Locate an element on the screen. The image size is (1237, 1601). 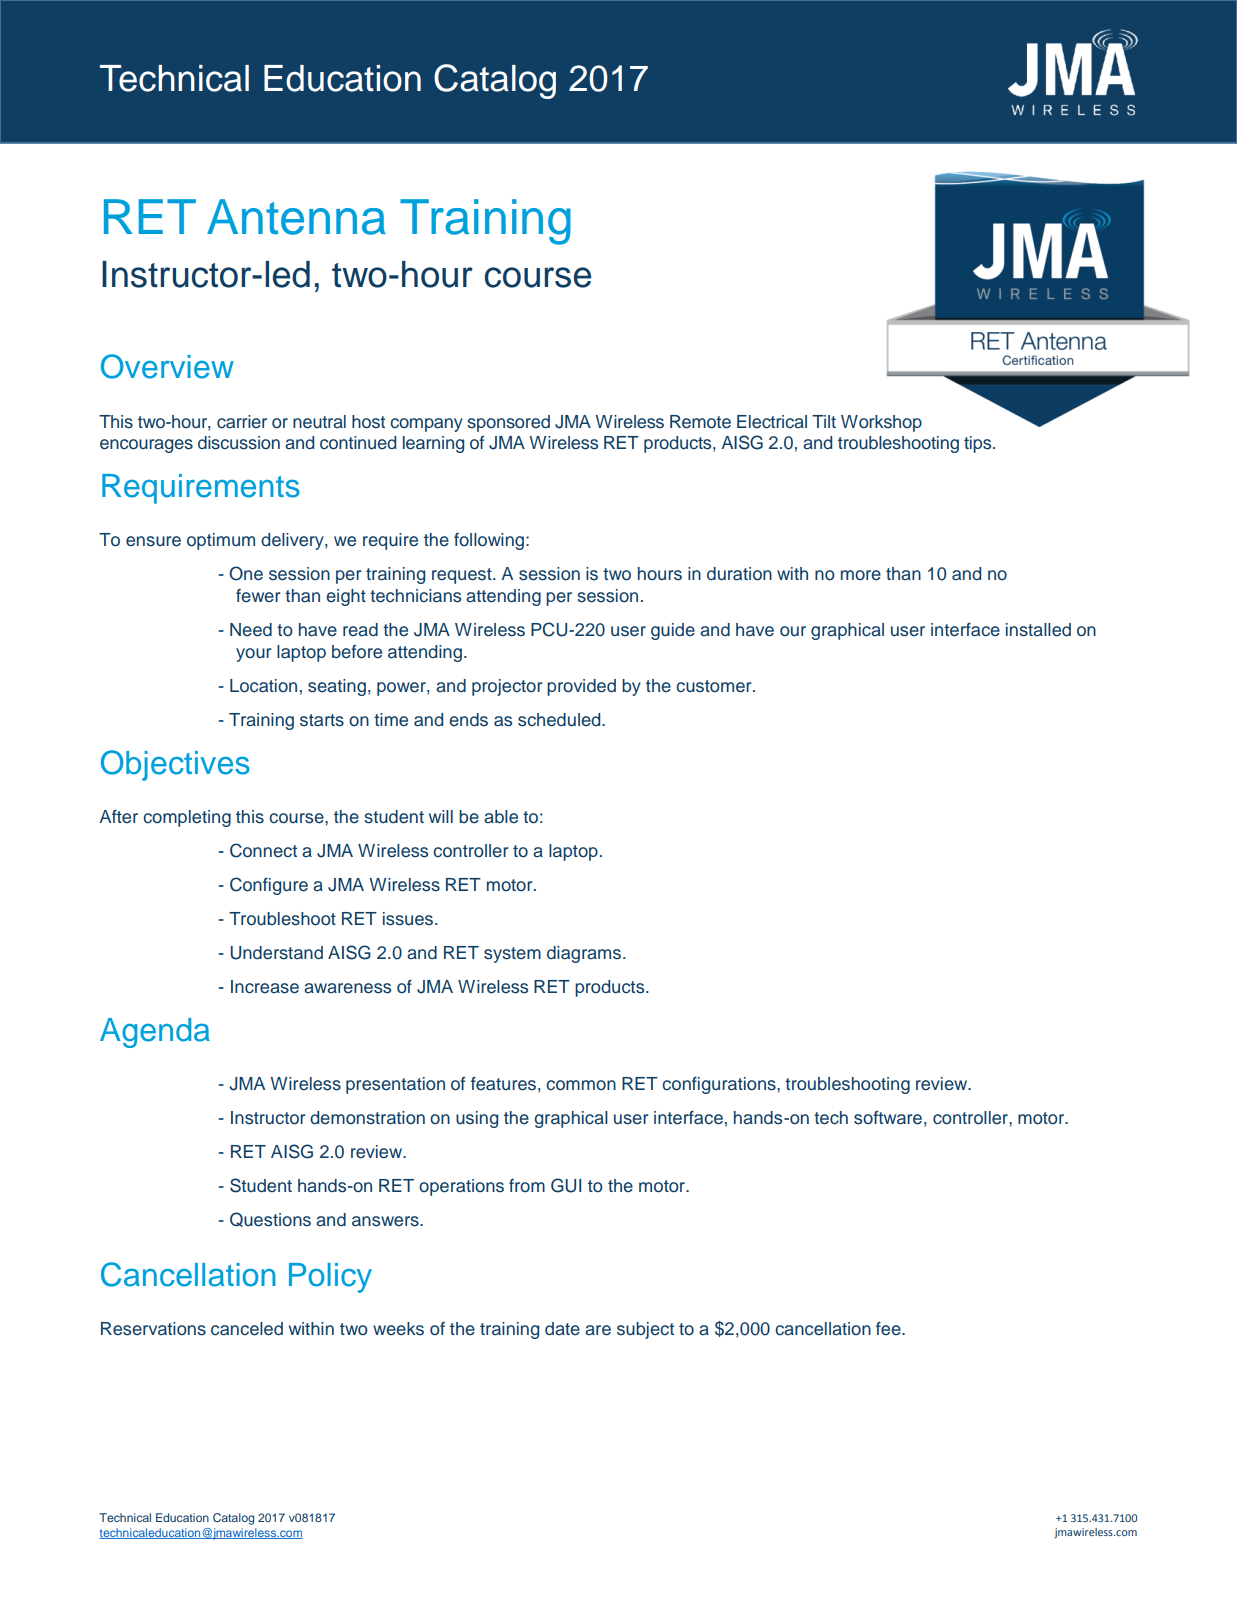
Workshop is located at coordinates (881, 423).
